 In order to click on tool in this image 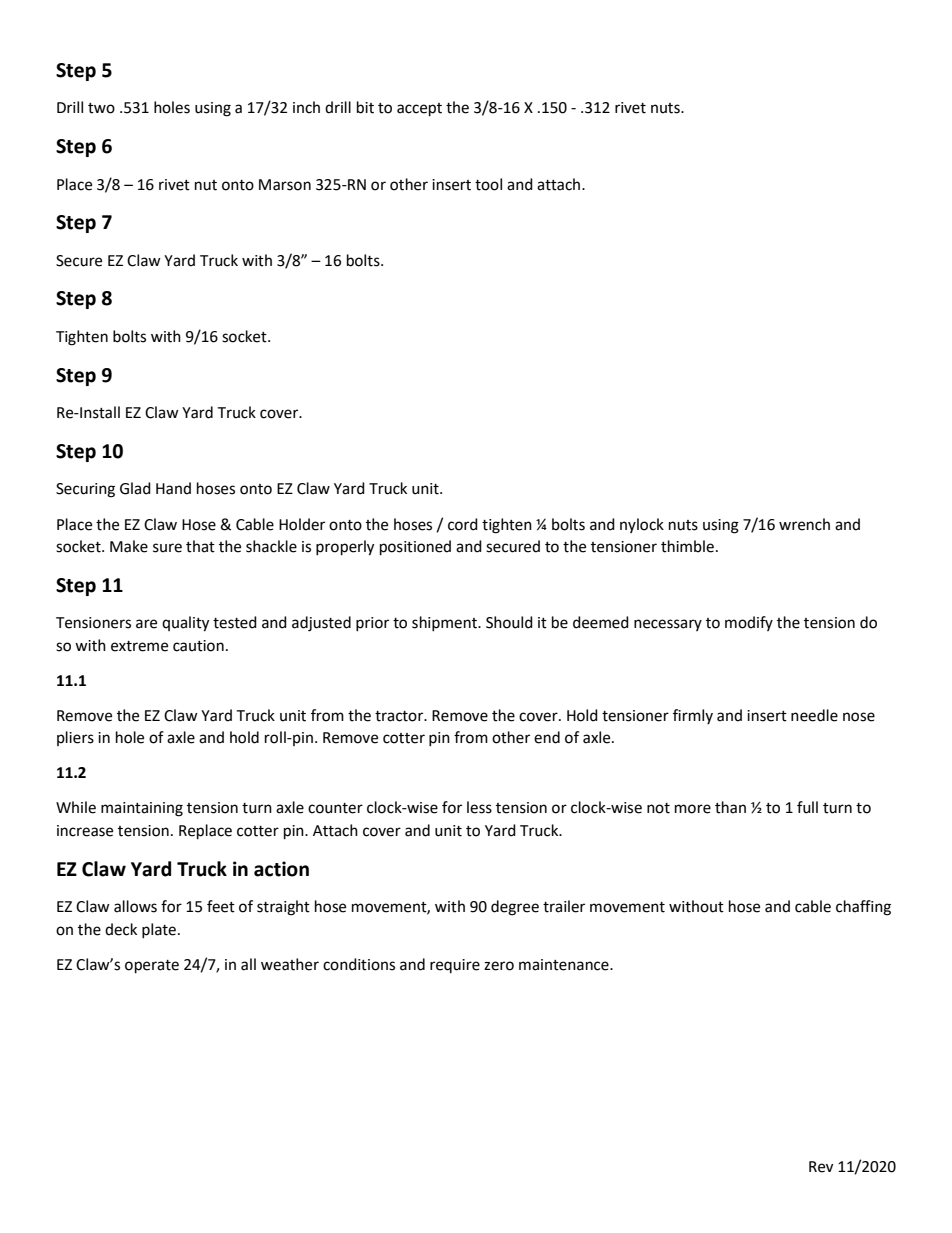, I will do `click(488, 184)`.
